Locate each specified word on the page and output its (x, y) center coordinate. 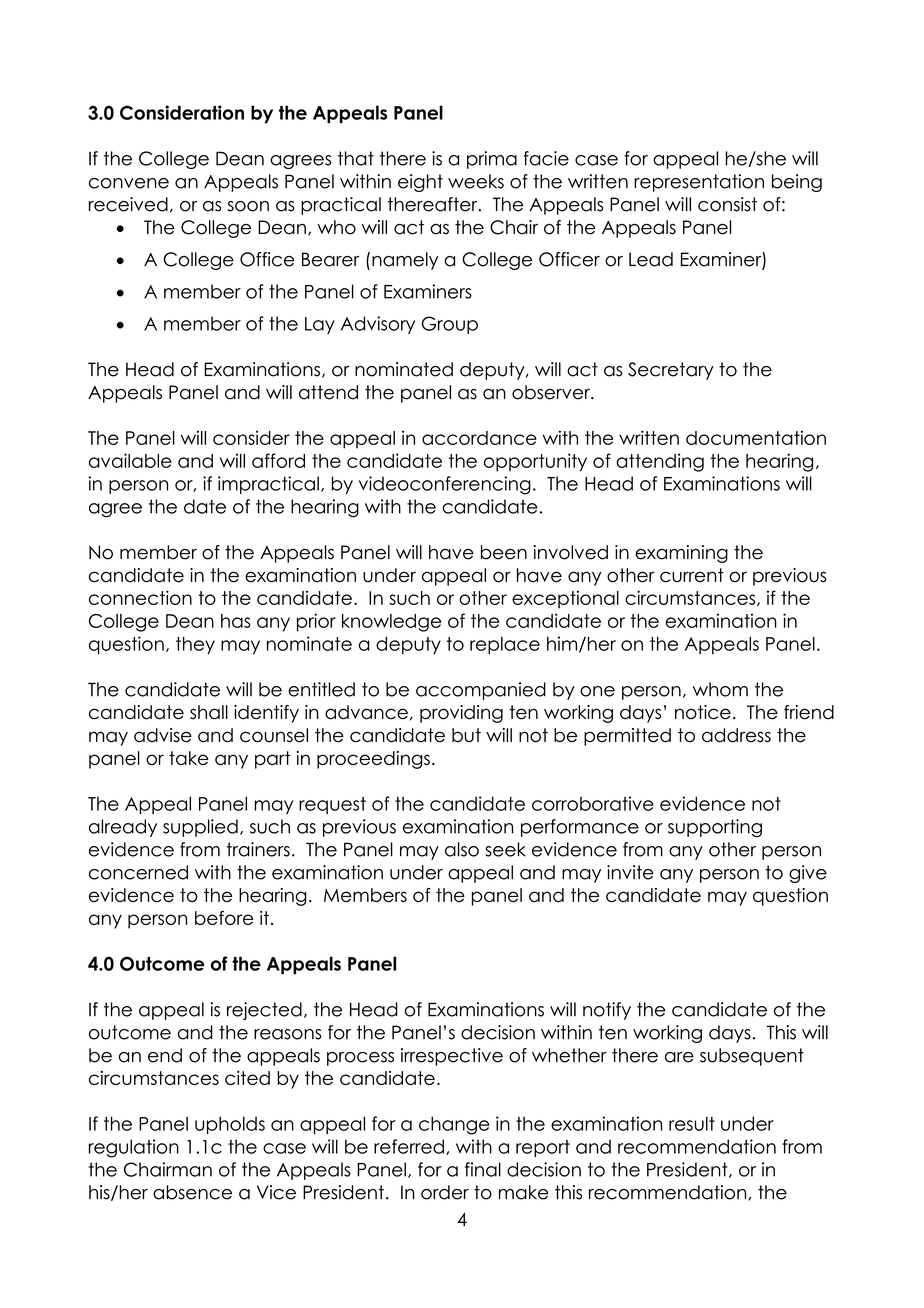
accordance (479, 438)
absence (192, 1192)
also (462, 849)
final (483, 1169)
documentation (756, 437)
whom (720, 689)
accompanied (481, 691)
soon (248, 206)
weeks (476, 181)
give (808, 874)
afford (278, 460)
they (195, 646)
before (224, 917)
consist (727, 204)
